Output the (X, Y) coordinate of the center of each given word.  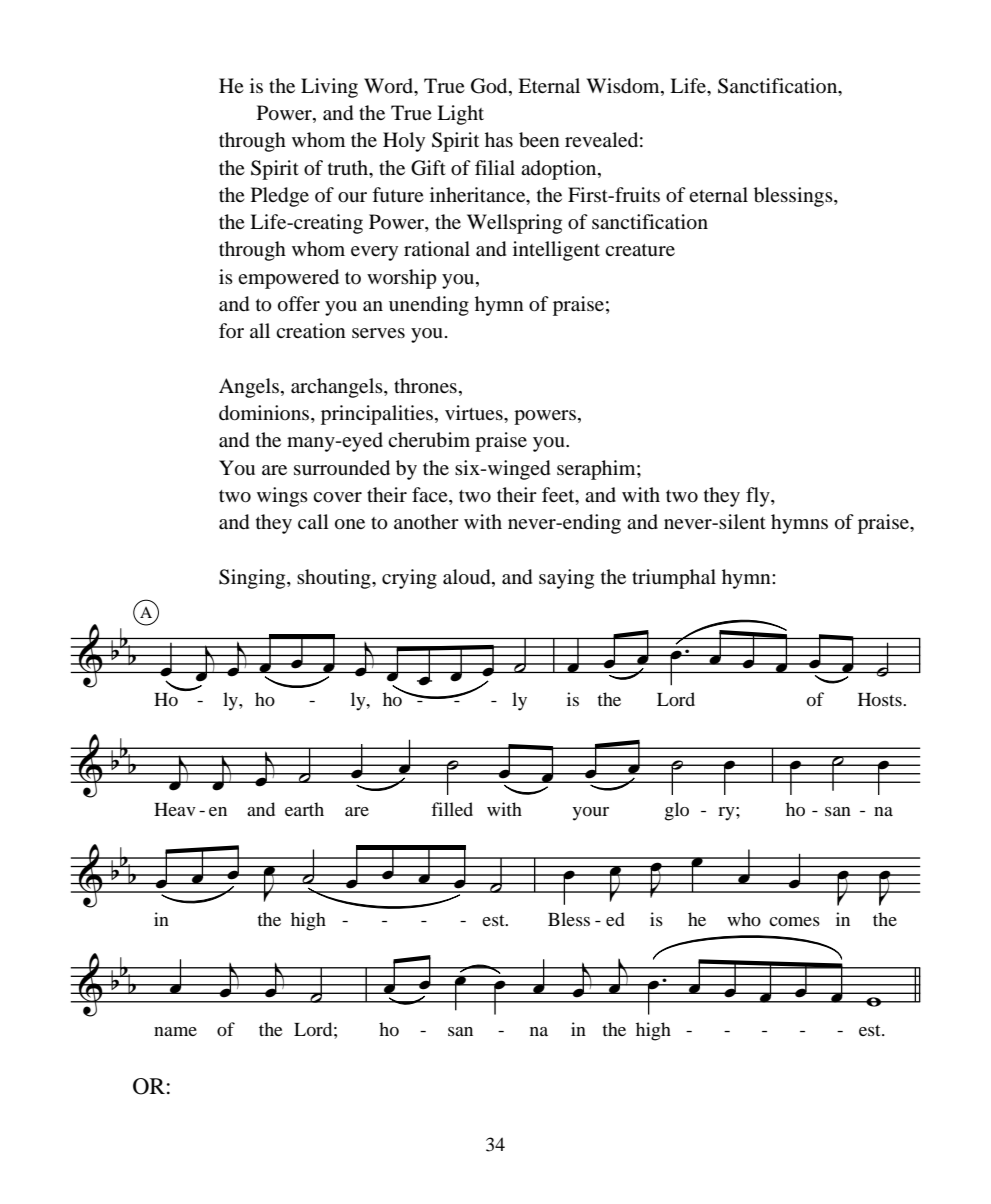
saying (566, 579)
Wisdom (624, 86)
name (175, 1031)
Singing (253, 579)
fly (759, 497)
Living (329, 88)
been (539, 140)
